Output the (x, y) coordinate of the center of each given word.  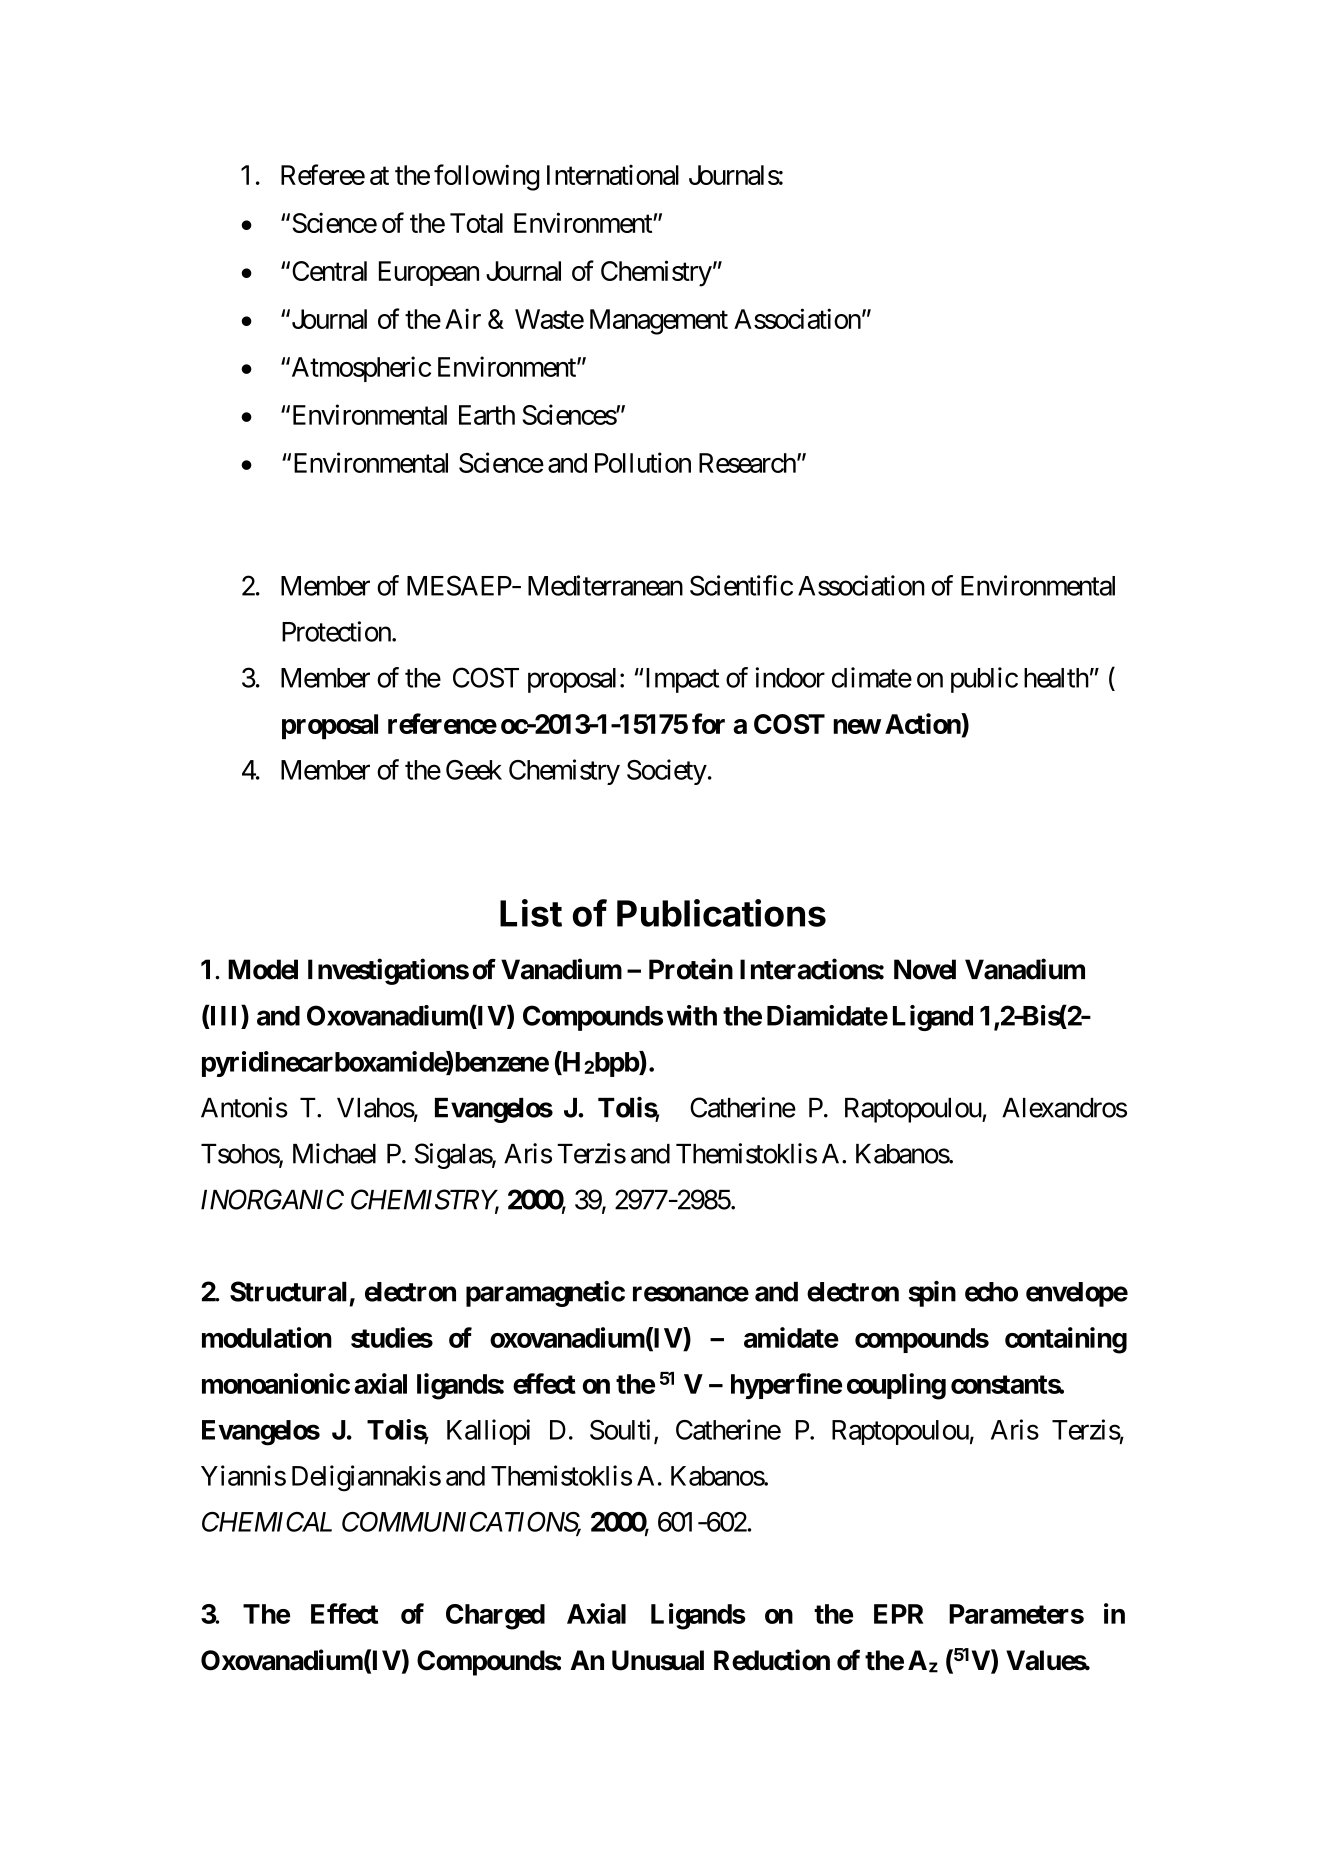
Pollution (643, 462)
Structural (288, 1291)
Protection (336, 631)
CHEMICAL (267, 1522)
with (692, 1015)
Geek (474, 770)
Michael (334, 1153)
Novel (925, 969)
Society (667, 772)
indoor (790, 677)
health (1056, 678)
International (613, 175)
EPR (899, 1614)
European (429, 273)
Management (659, 322)
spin (932, 1293)
